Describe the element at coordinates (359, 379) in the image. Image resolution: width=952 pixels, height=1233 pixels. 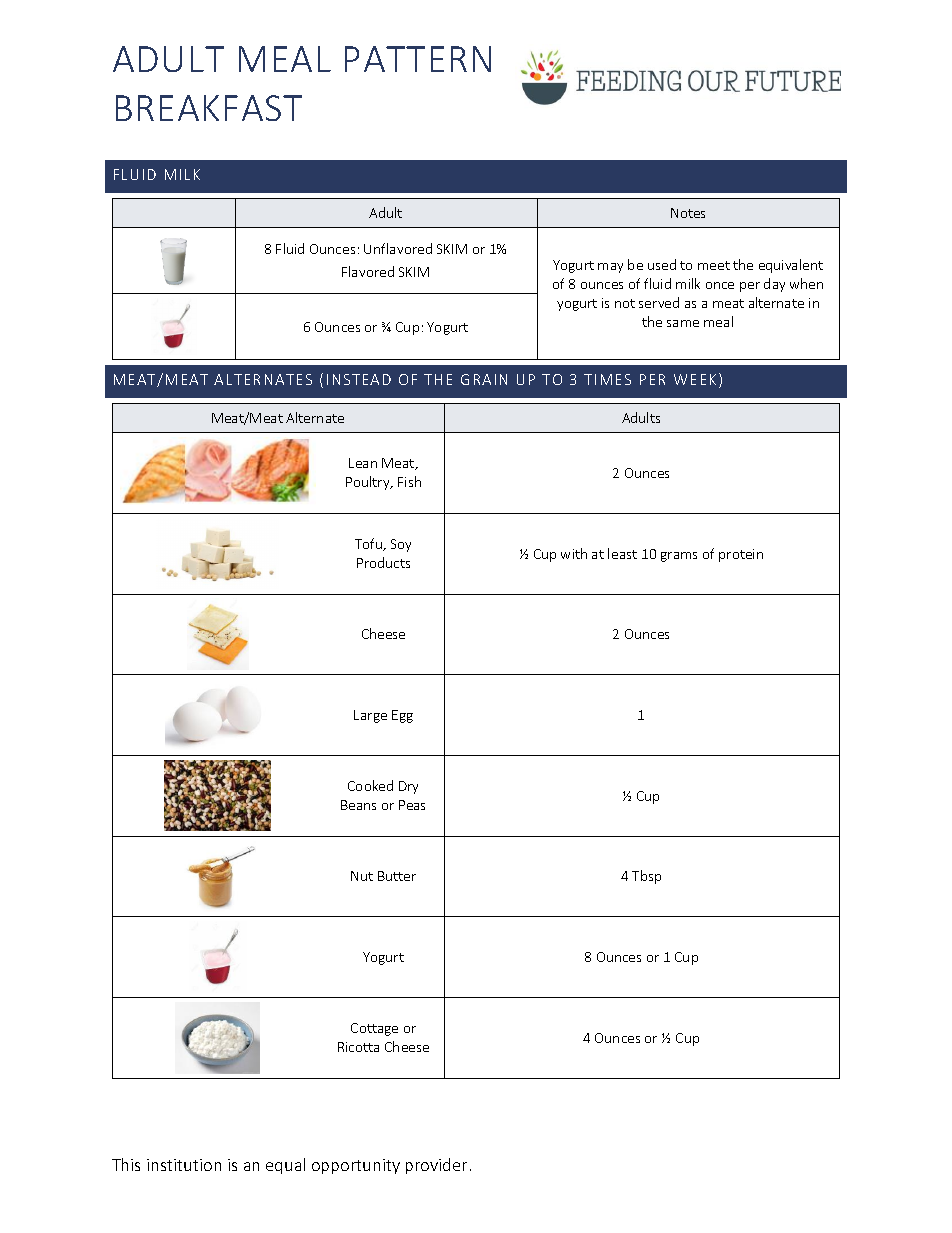
I see `INSTEAD` at that location.
